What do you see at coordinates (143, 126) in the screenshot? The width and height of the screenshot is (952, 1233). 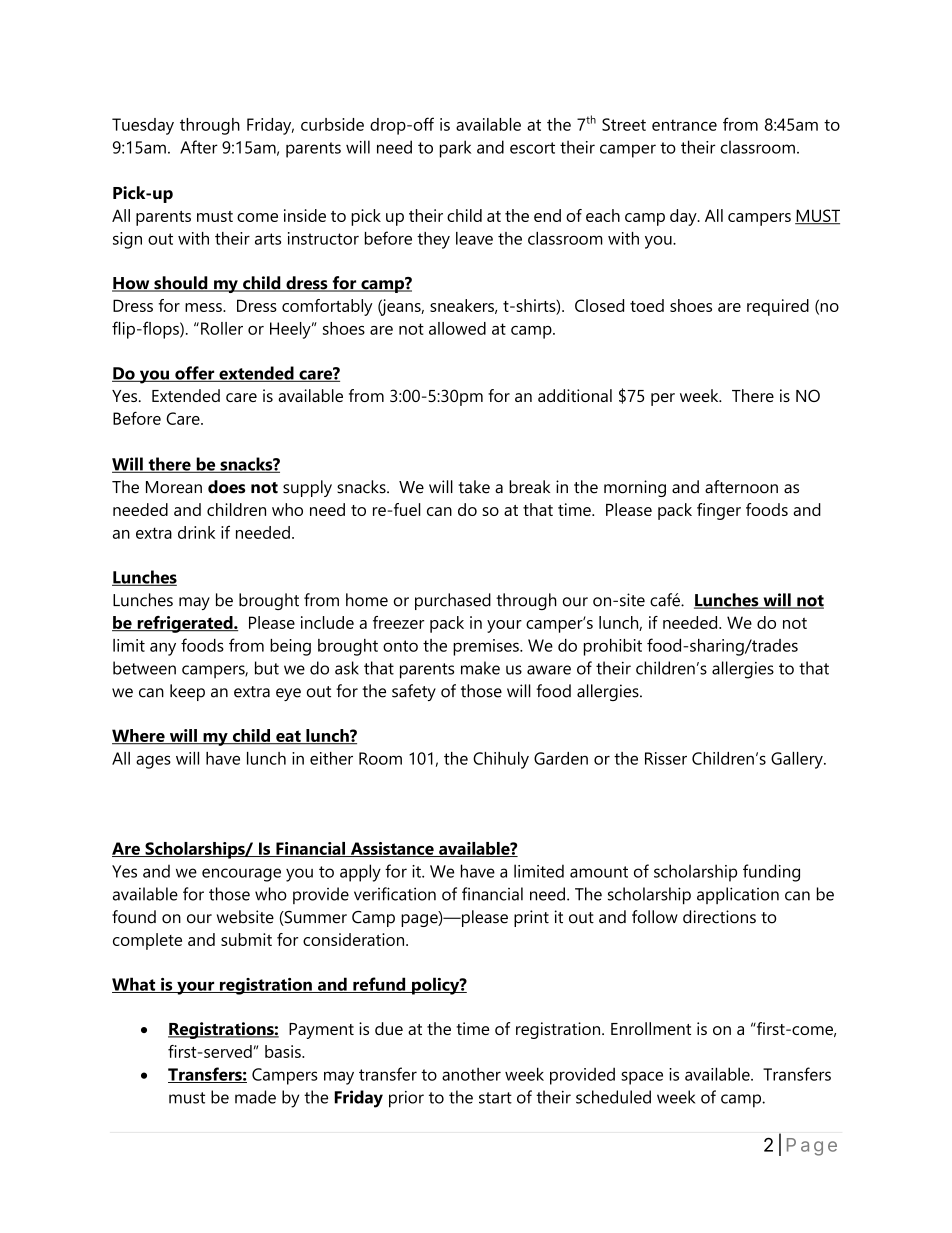 I see `Tuesday` at bounding box center [143, 126].
